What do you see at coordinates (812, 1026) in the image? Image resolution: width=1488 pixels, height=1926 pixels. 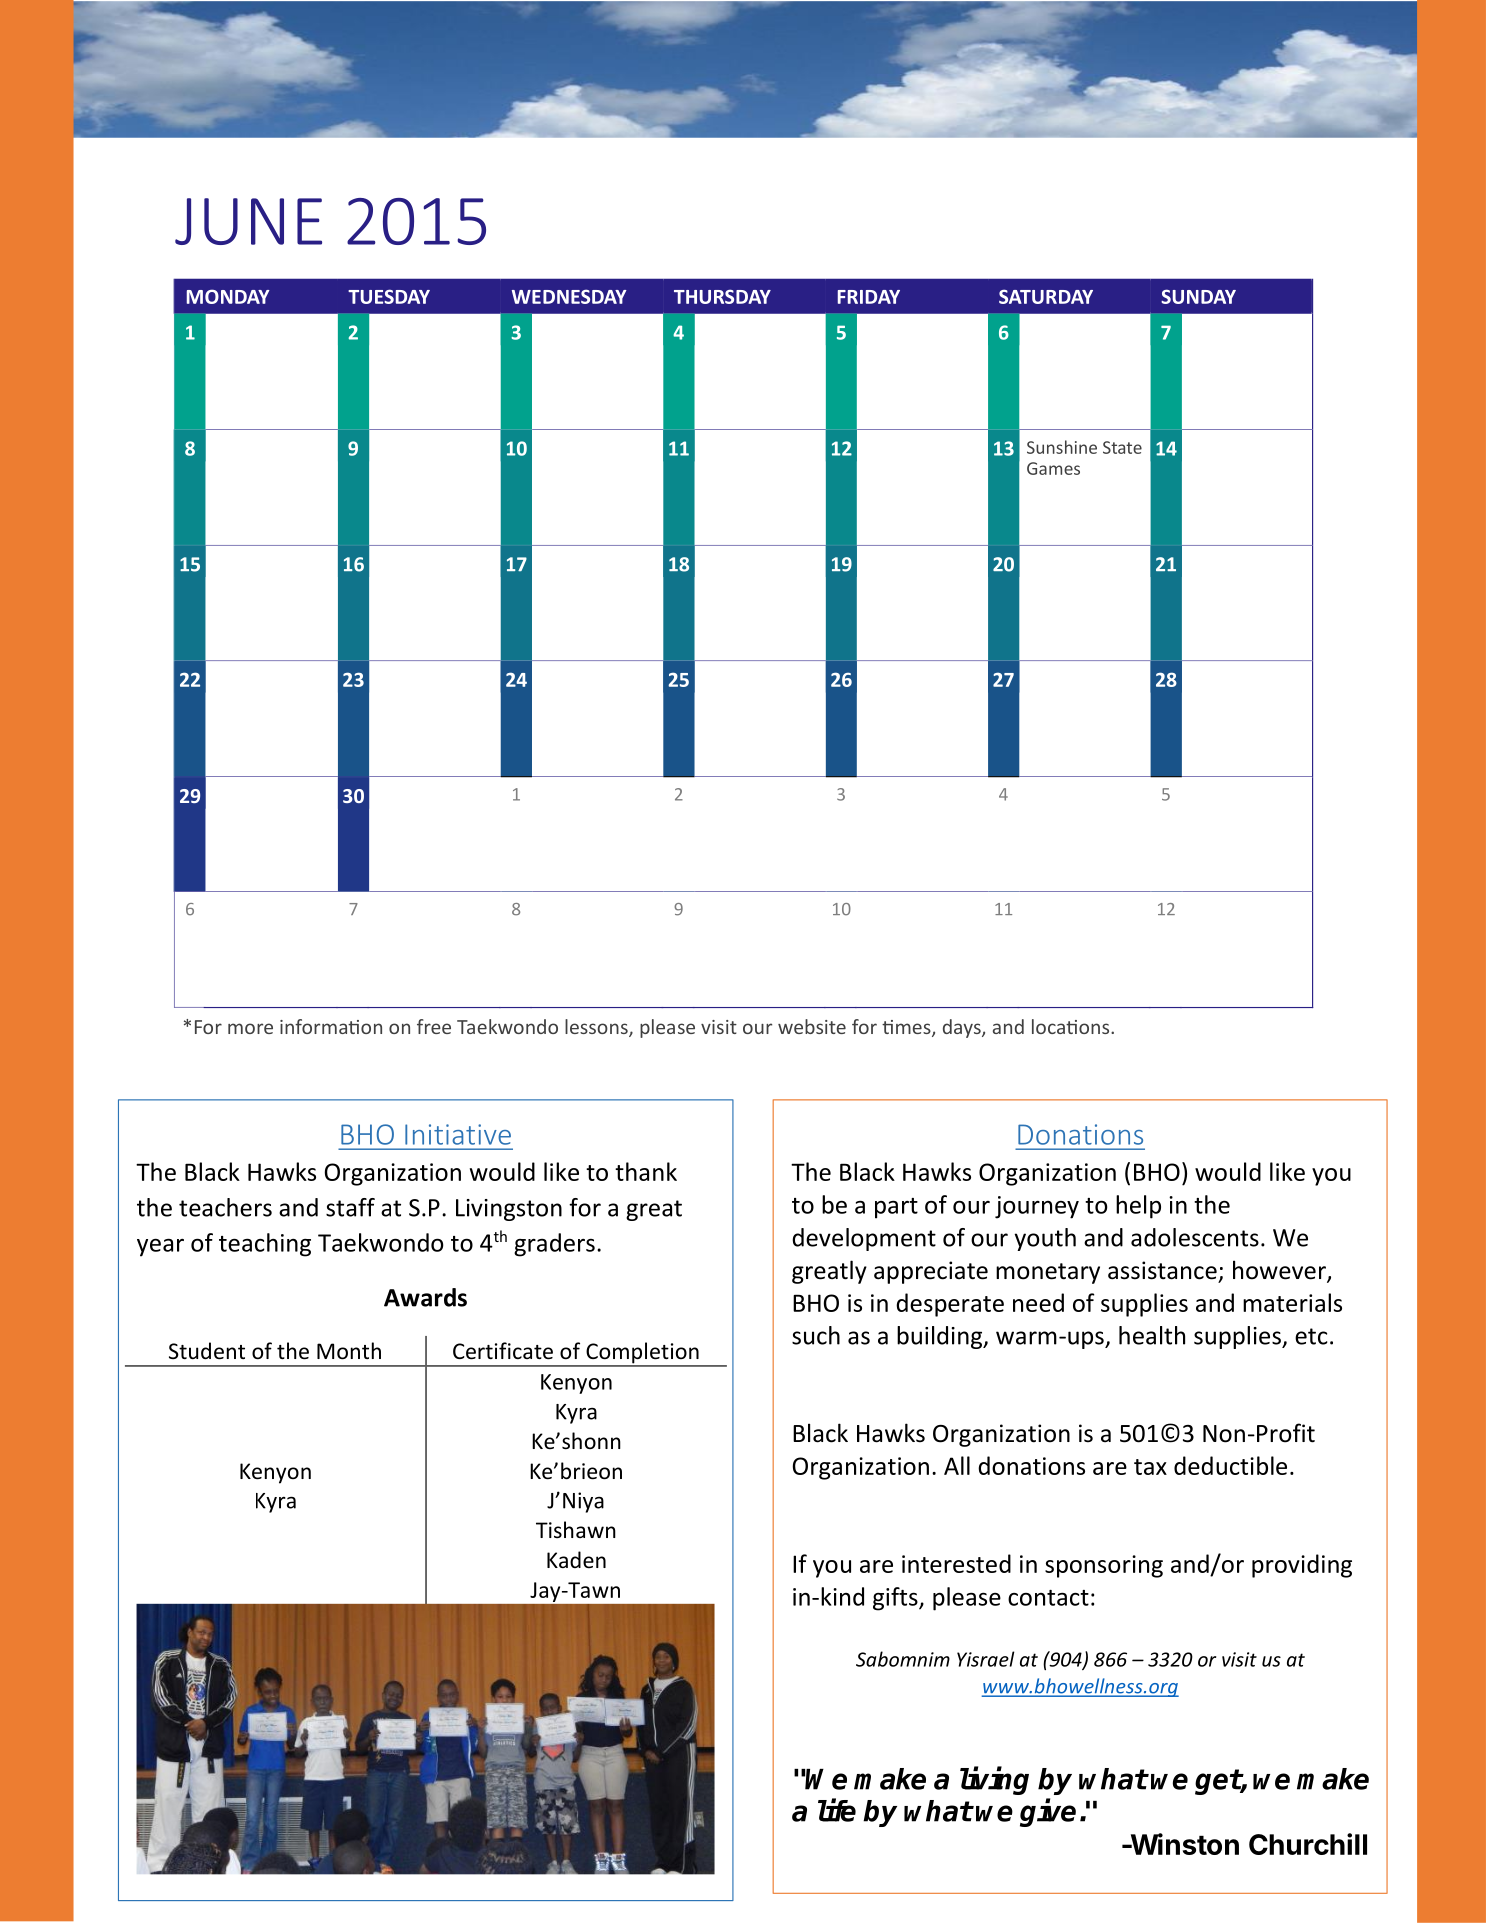 I see `website` at bounding box center [812, 1026].
